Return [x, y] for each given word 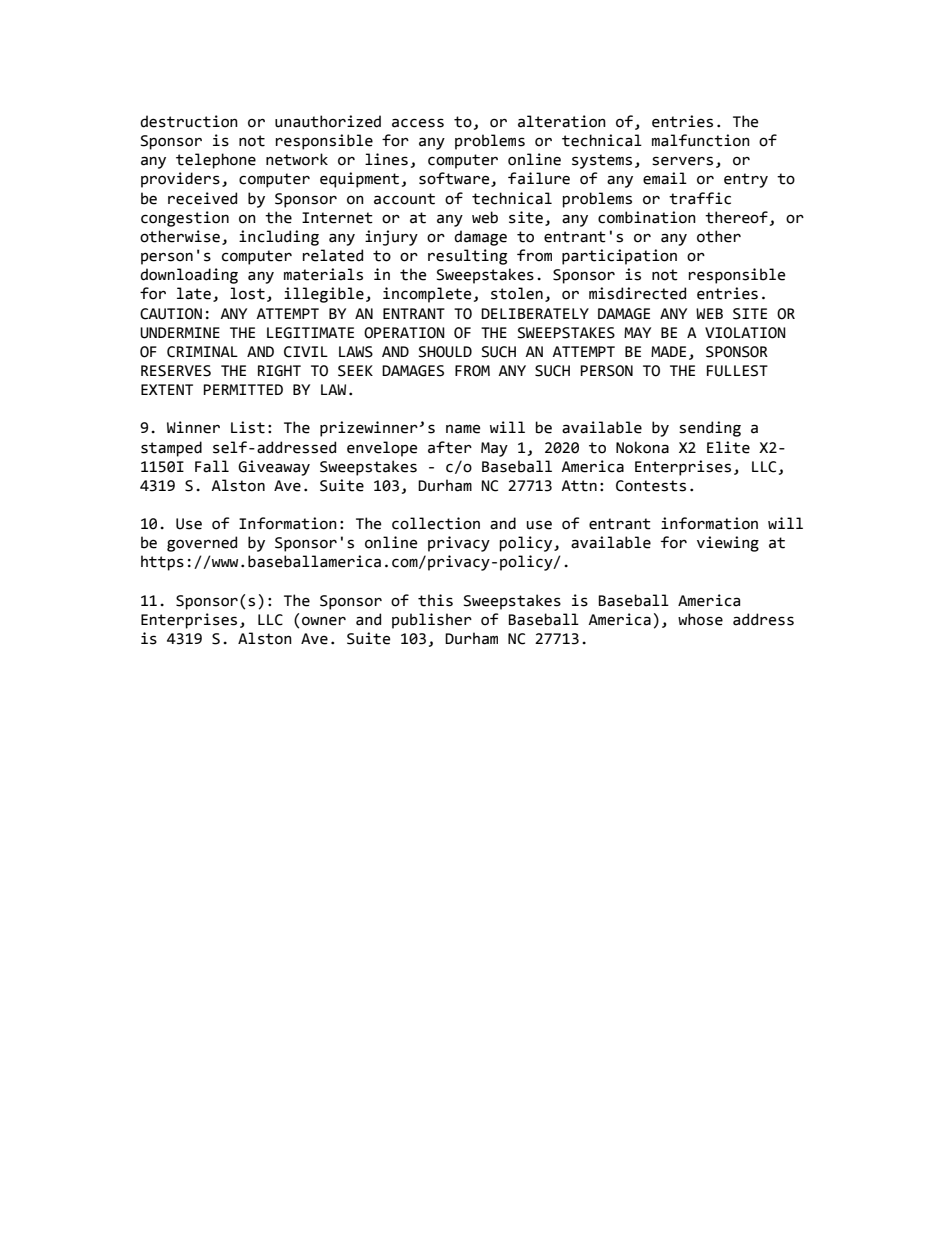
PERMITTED [243, 389]
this [435, 600]
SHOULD [445, 352]
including [279, 238]
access [418, 123]
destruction [189, 121]
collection [436, 523]
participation [619, 257]
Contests [651, 486]
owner [324, 621]
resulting [467, 257]
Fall [212, 466]
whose [700, 619]
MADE [668, 351]
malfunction [701, 140]
